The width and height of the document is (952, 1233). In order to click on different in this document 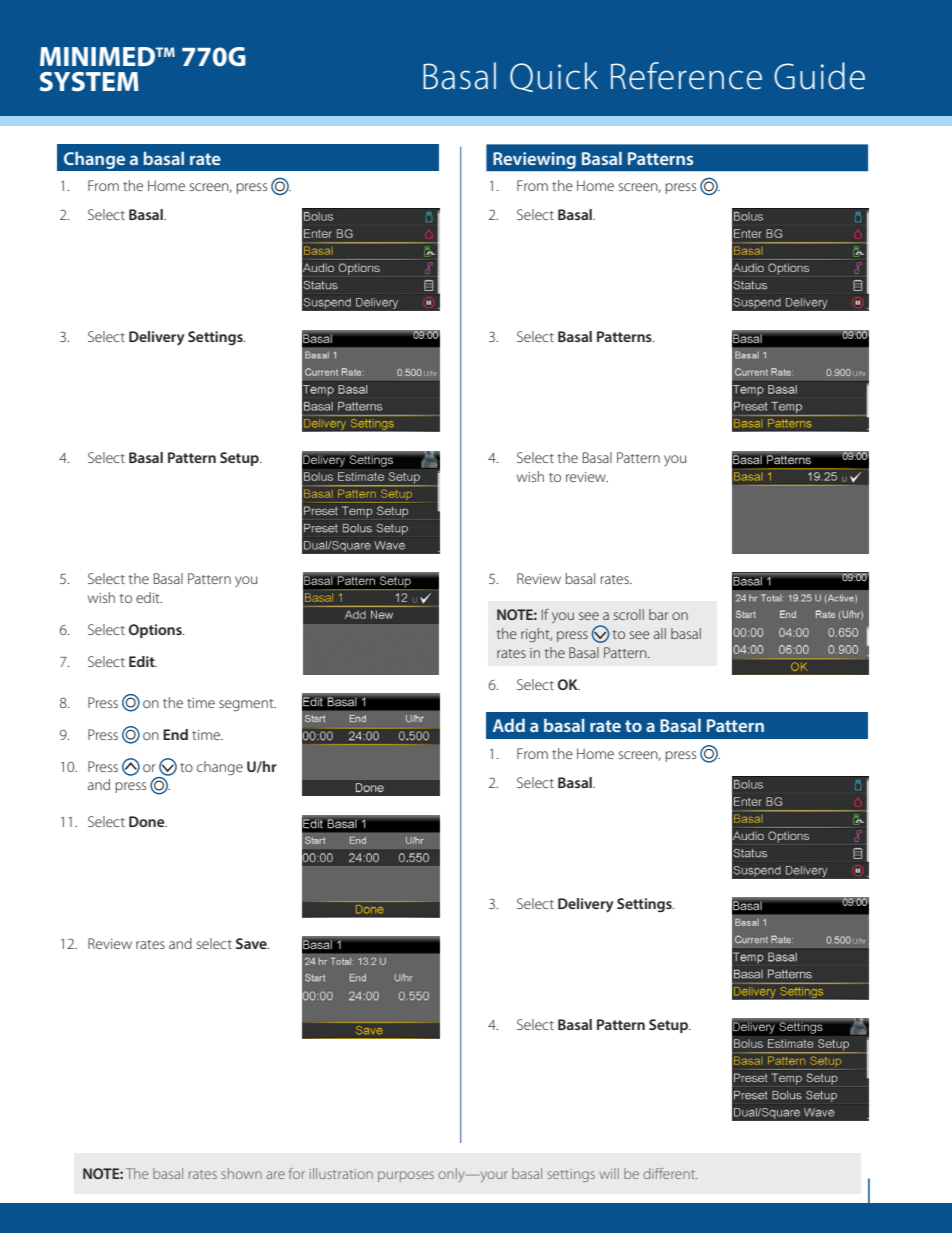, I will do `click(670, 1173)`.
